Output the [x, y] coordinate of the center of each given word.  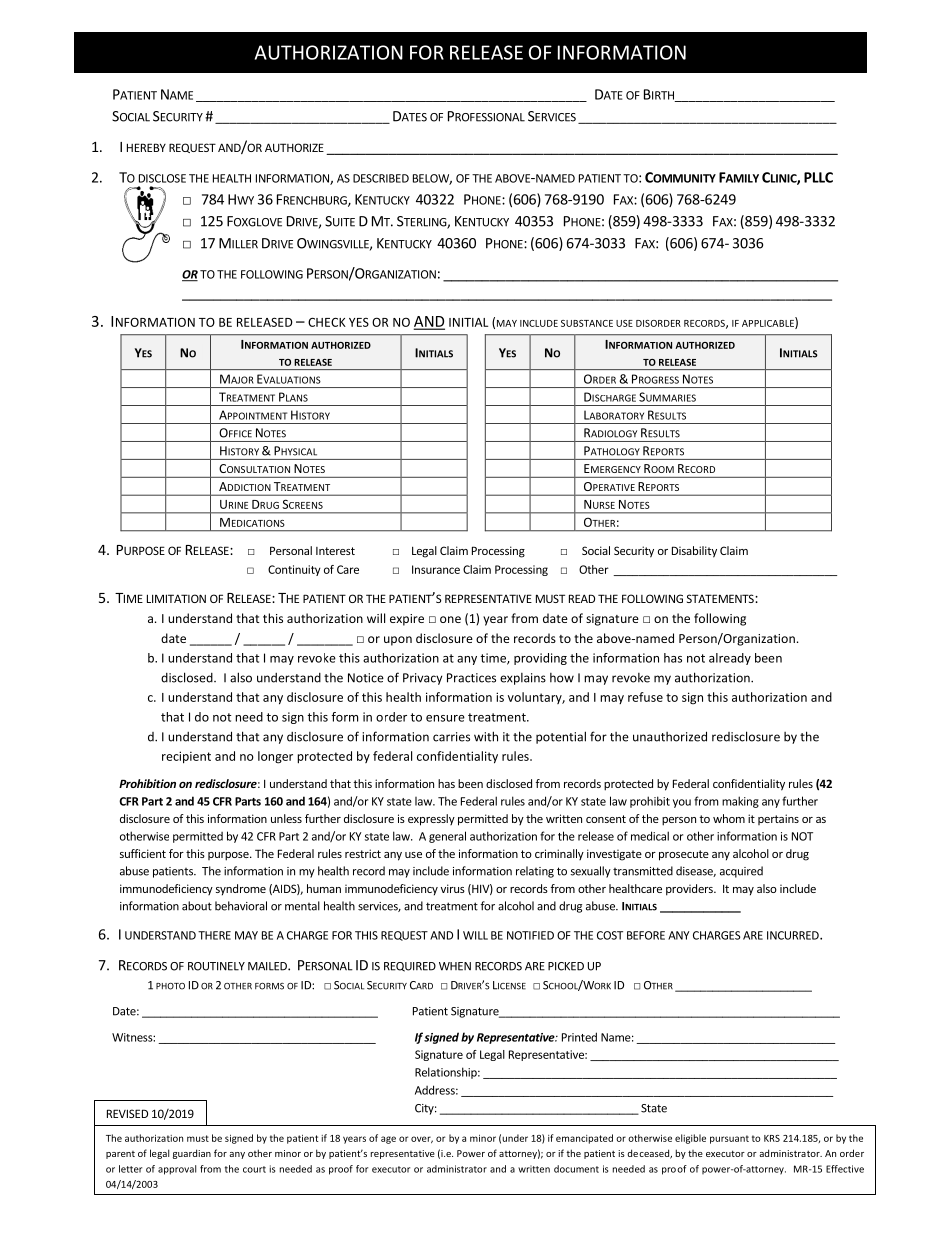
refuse [645, 697]
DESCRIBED [381, 178]
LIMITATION [176, 598]
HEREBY [146, 147]
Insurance [436, 569]
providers [690, 890]
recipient [186, 757]
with [486, 736]
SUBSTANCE [587, 323]
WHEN [455, 966]
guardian [192, 1154]
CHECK [327, 322]
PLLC [818, 177]
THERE [214, 935]
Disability [694, 552]
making [740, 802]
